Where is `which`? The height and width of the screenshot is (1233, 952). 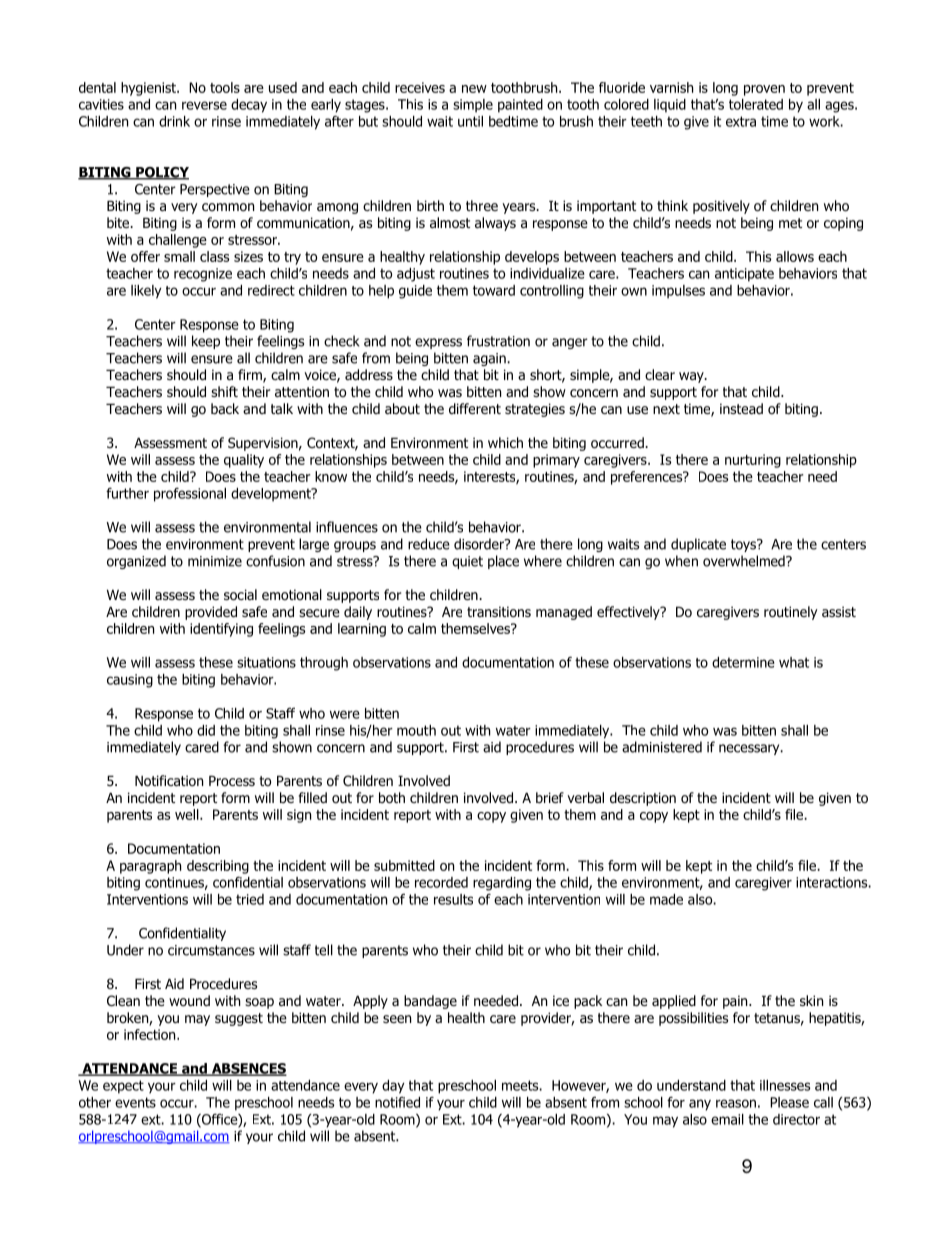 which is located at coordinates (505, 442).
